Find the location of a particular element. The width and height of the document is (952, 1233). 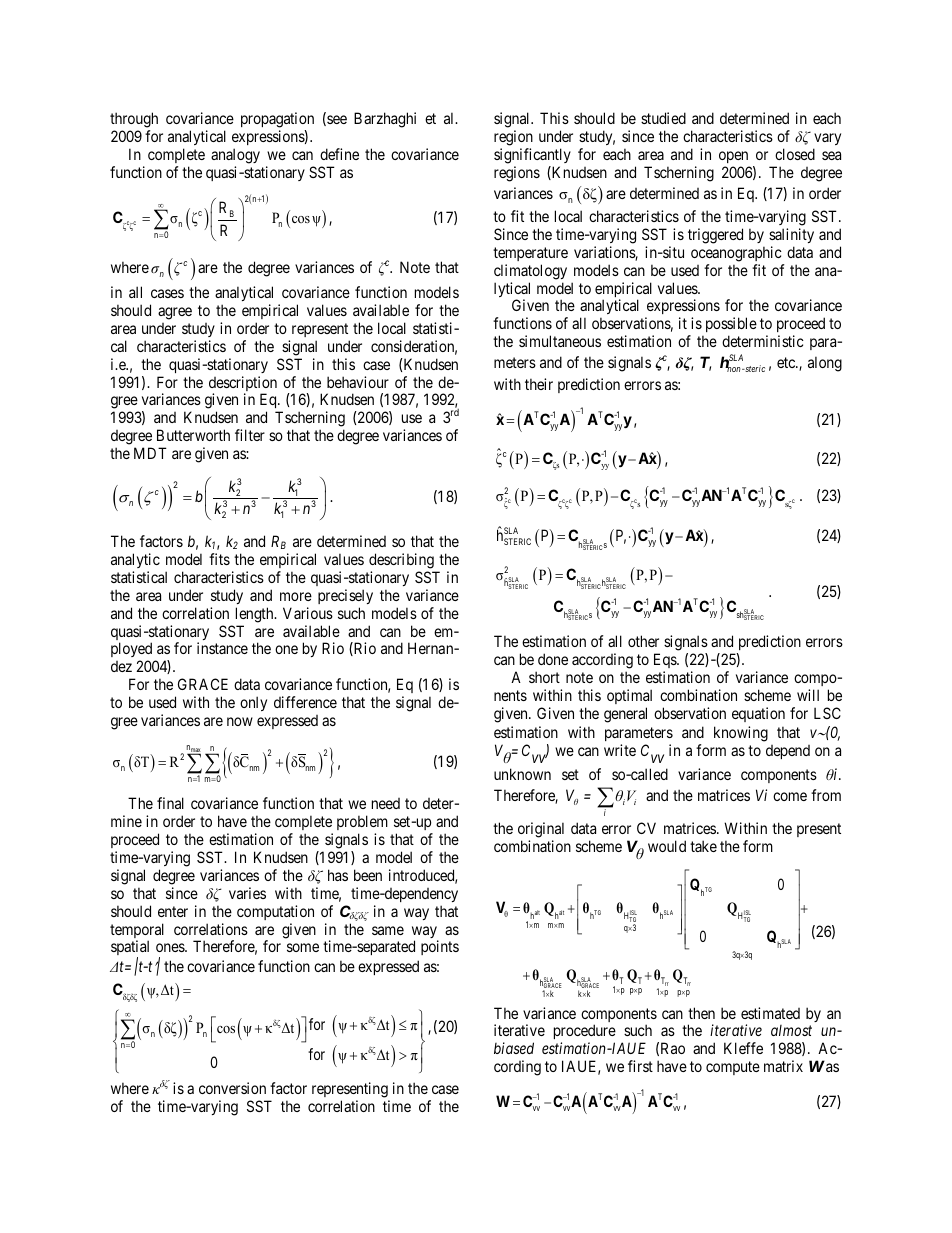

open is located at coordinates (733, 157).
